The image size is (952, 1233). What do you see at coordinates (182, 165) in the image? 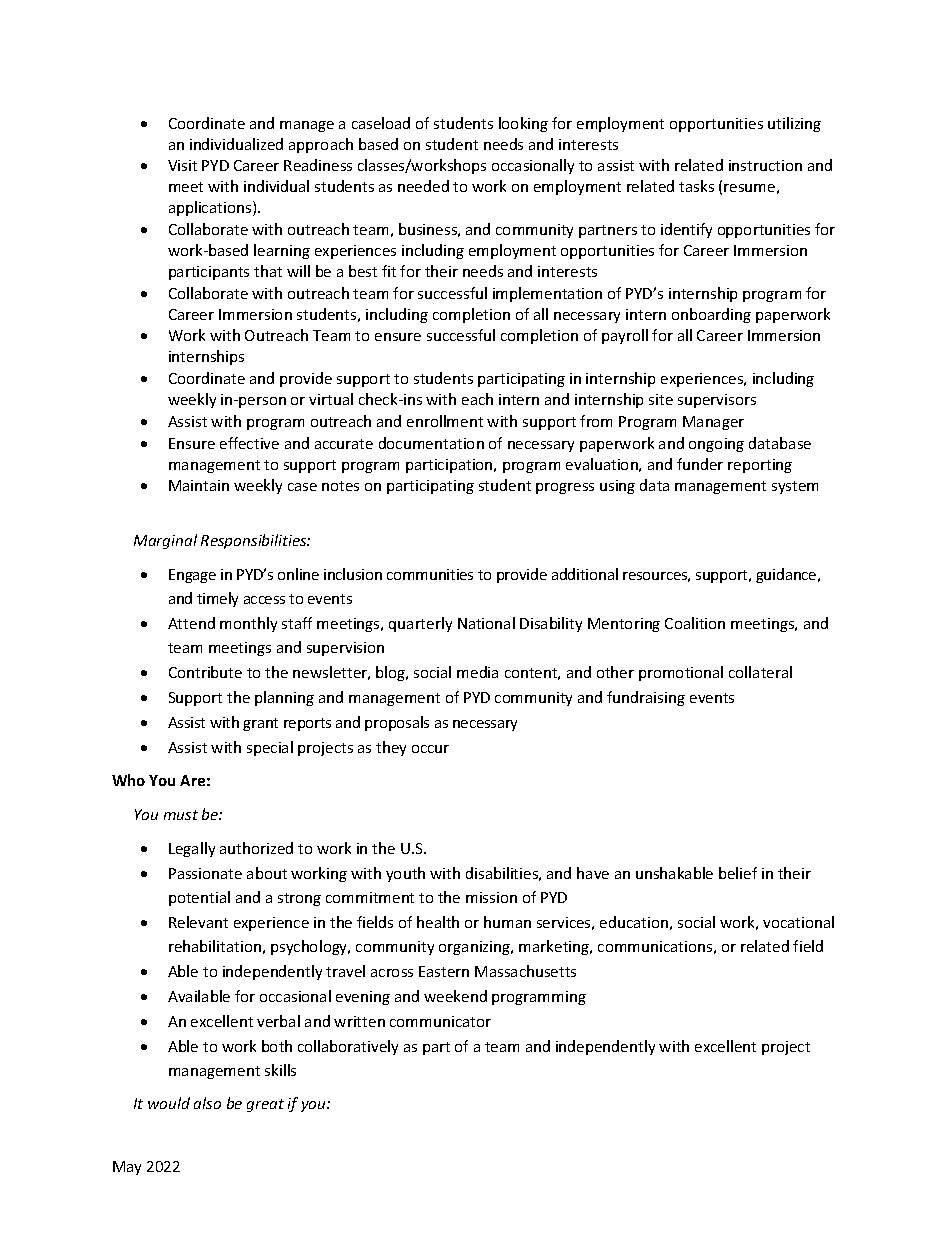
I see `Visit` at bounding box center [182, 165].
